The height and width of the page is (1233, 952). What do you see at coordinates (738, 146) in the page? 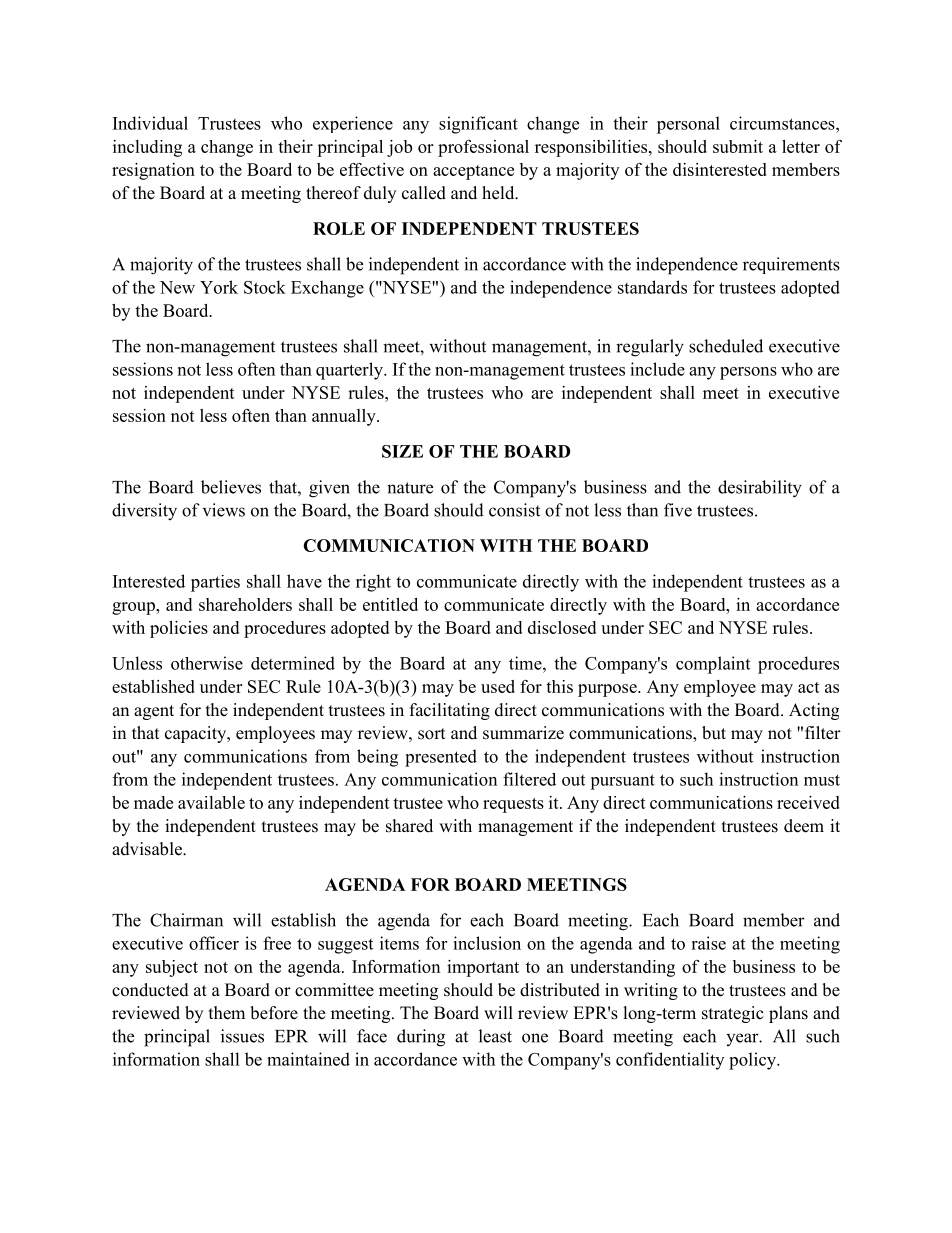
I see `submit` at bounding box center [738, 146].
